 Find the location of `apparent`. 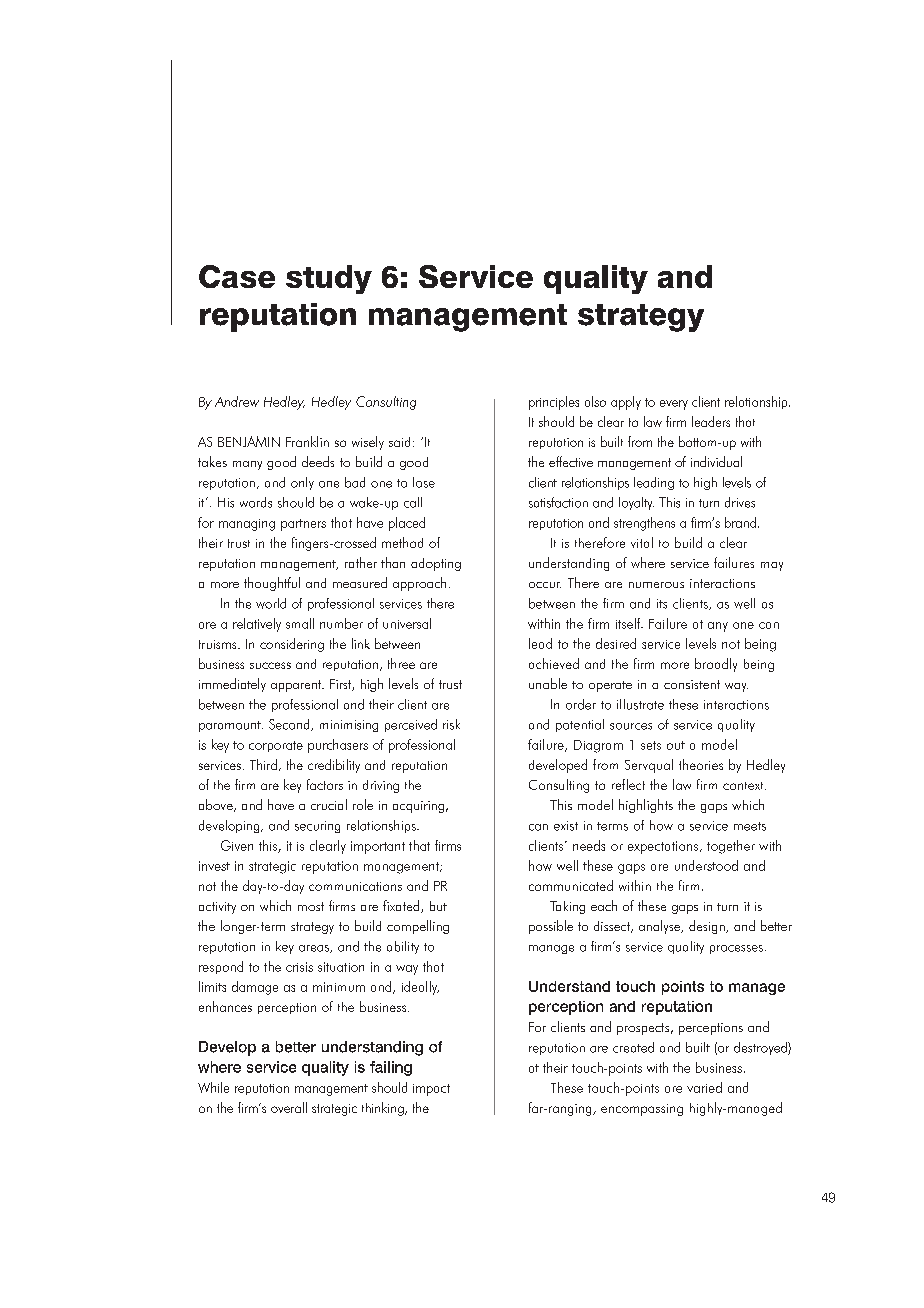

apparent is located at coordinates (297, 686).
